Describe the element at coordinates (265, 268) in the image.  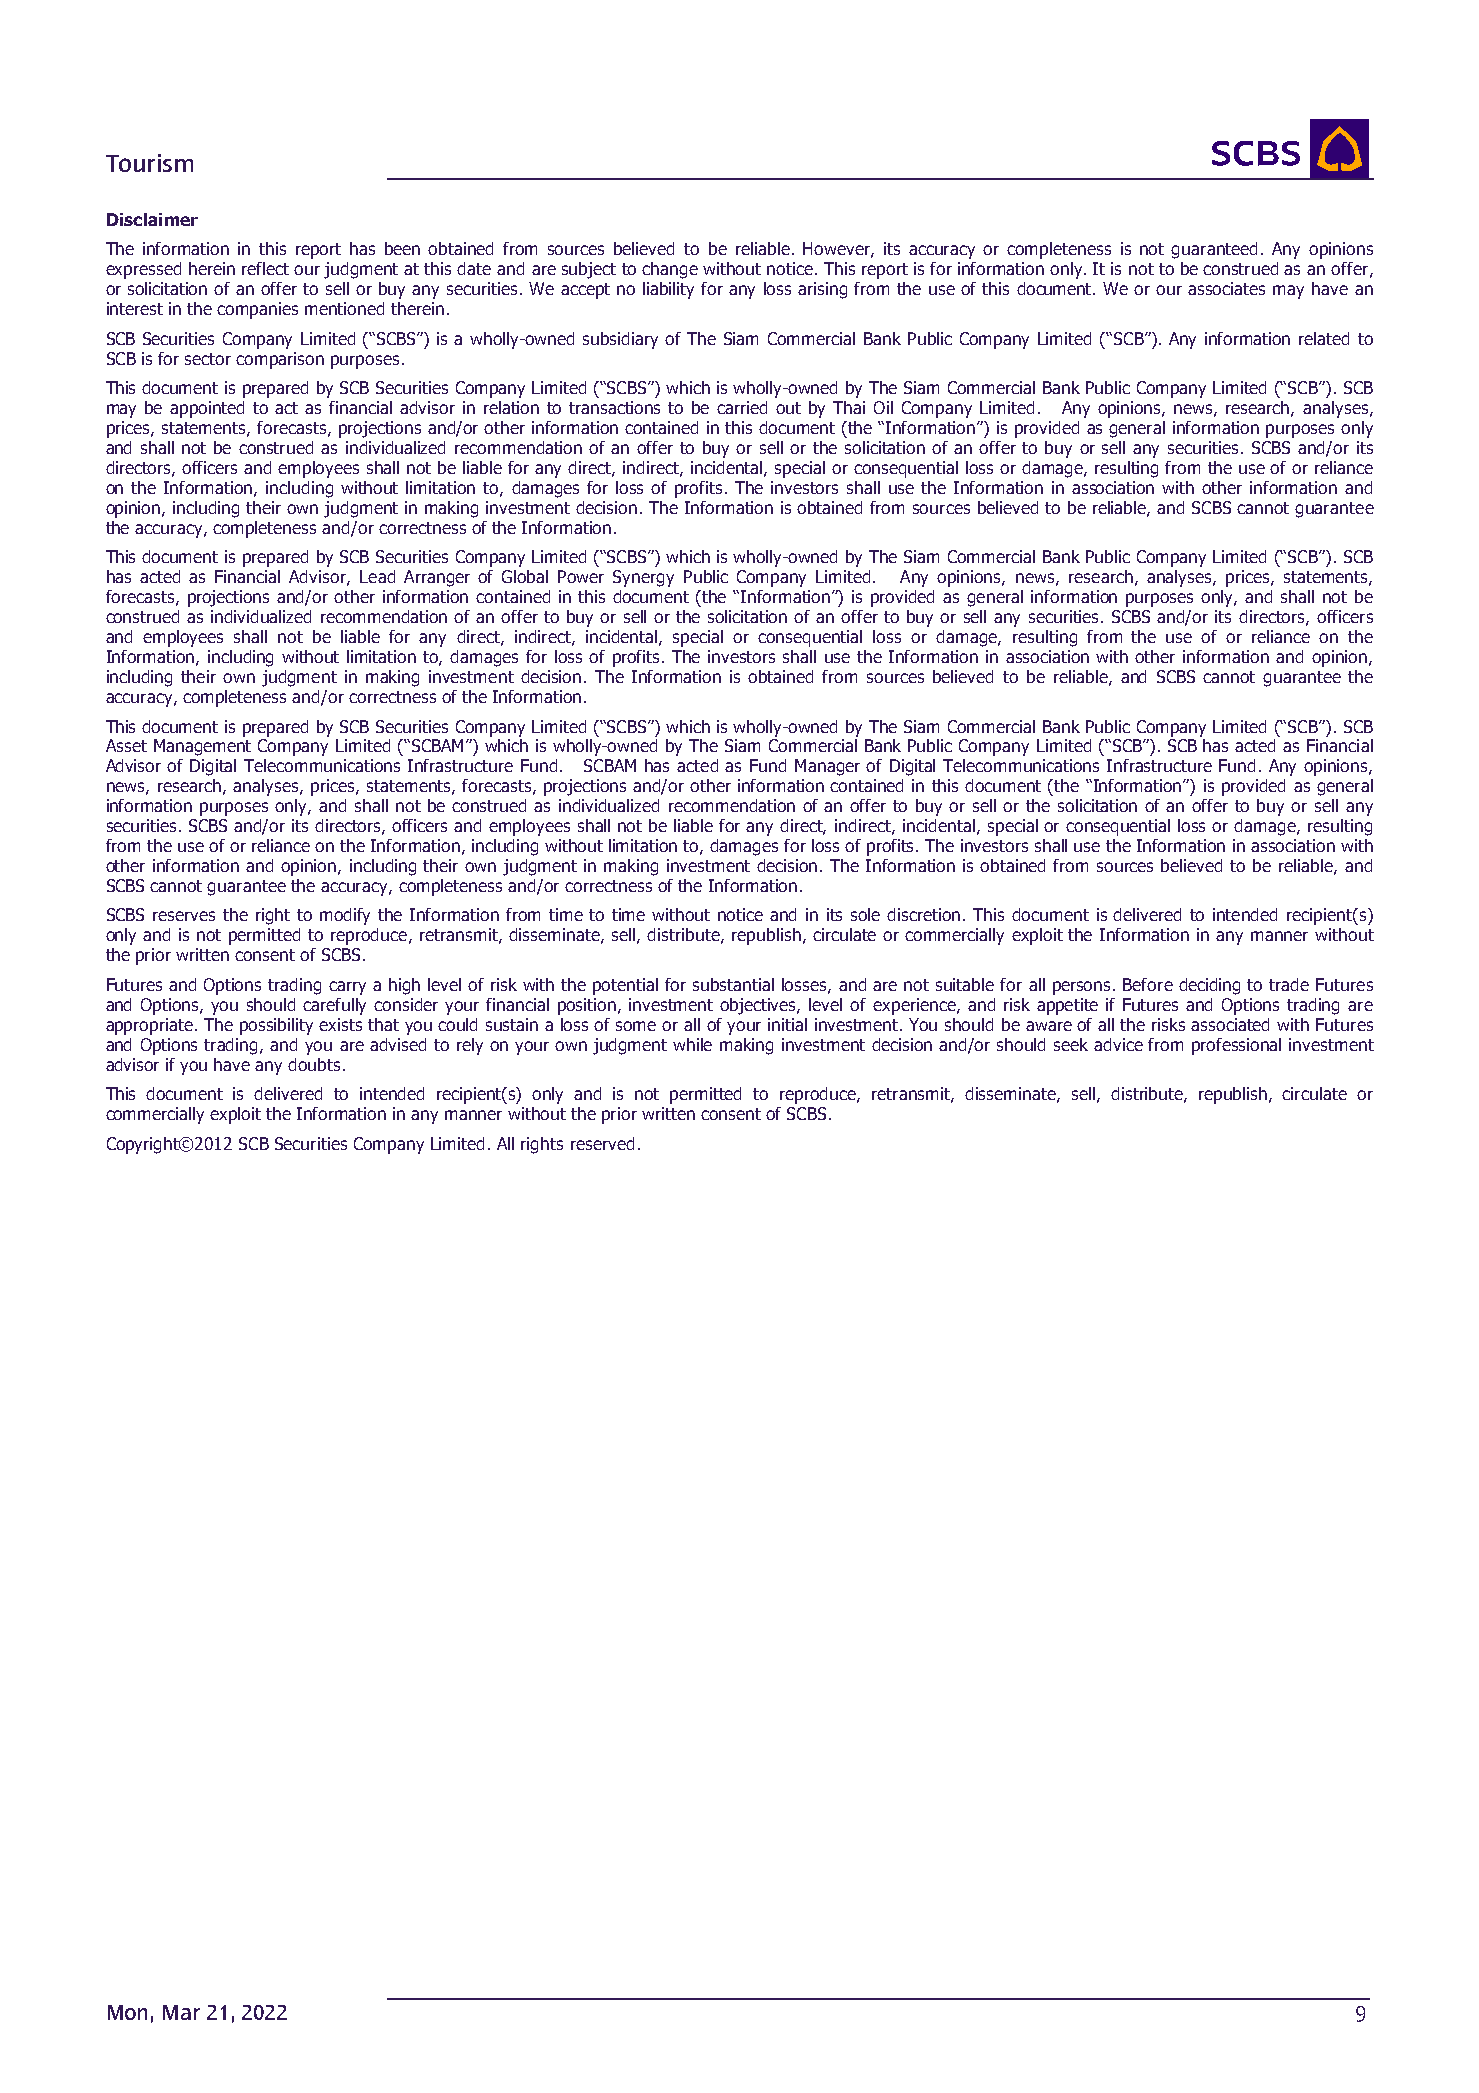
I see `reflect` at that location.
